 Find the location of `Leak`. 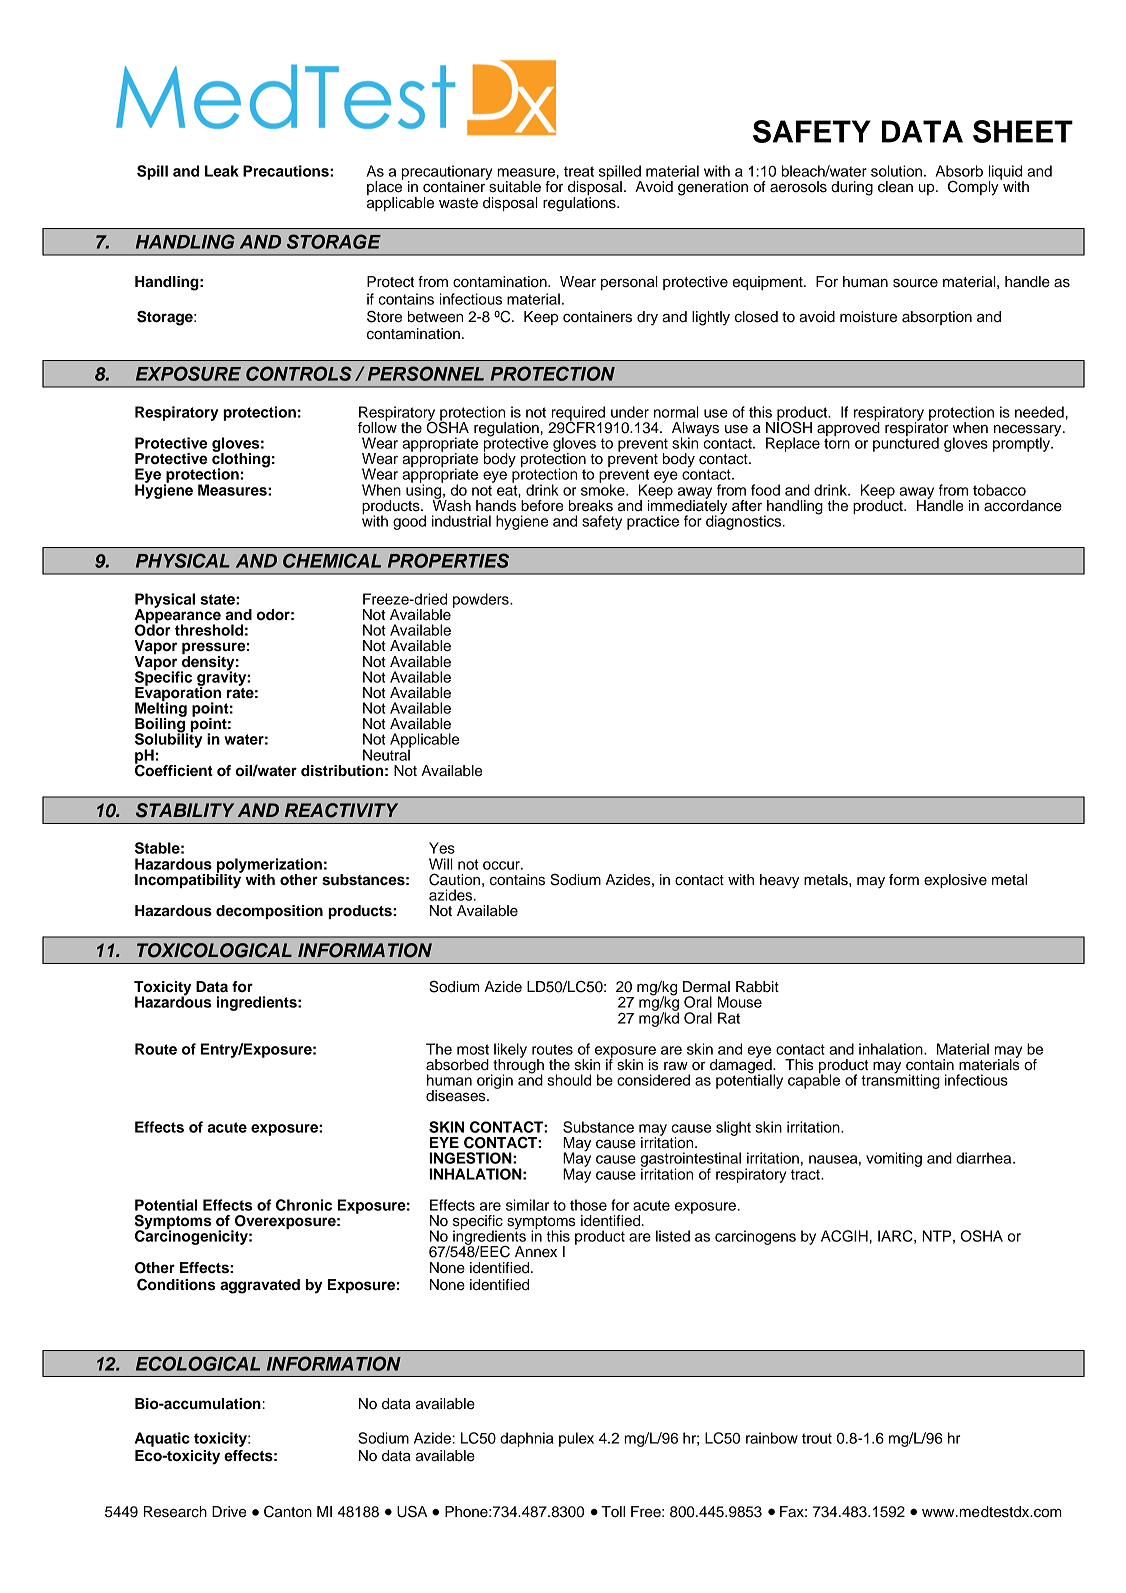

Leak is located at coordinates (222, 171).
